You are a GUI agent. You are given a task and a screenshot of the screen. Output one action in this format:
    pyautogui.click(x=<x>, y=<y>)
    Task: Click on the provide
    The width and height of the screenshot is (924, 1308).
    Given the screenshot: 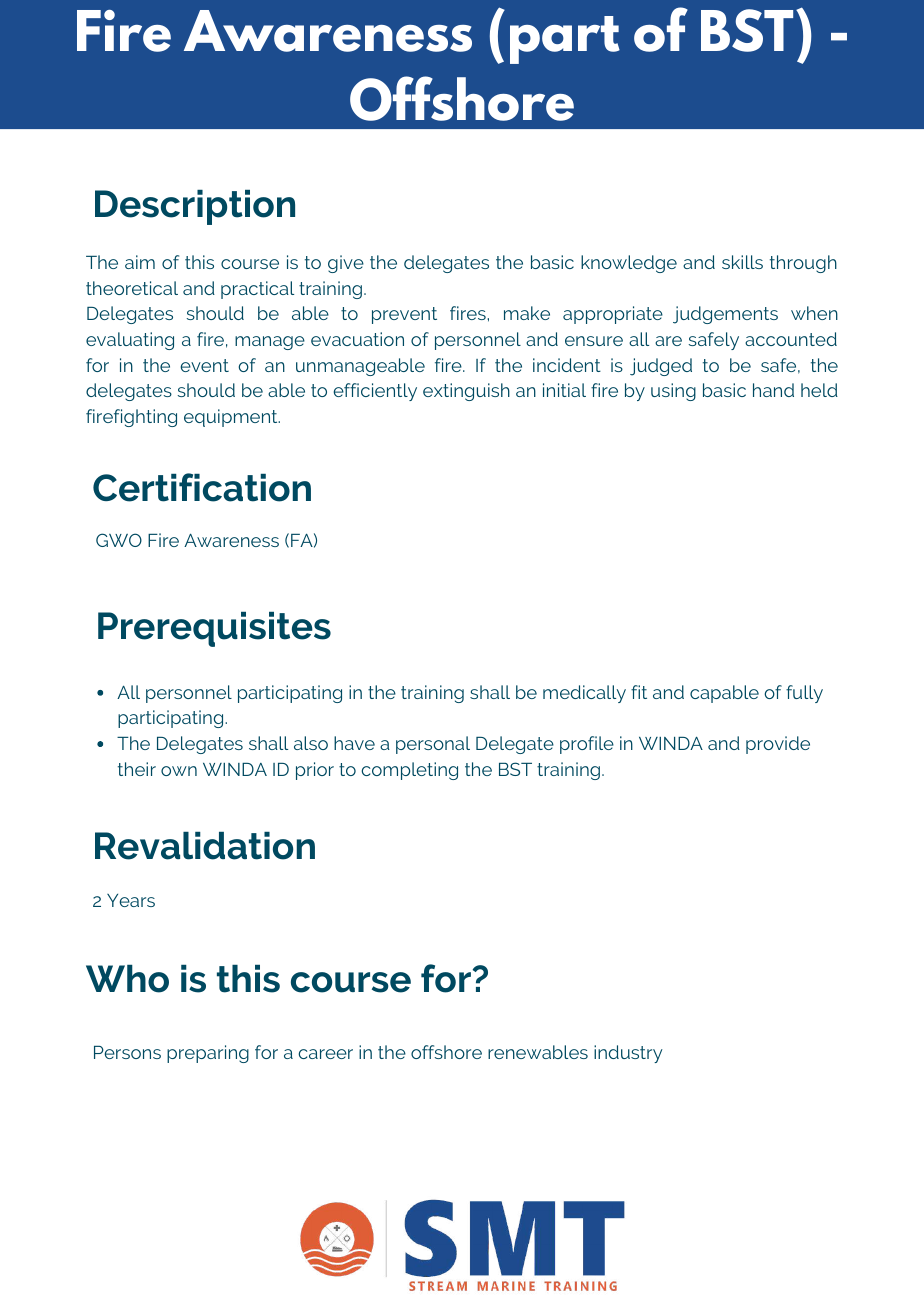 What is the action you would take?
    pyautogui.click(x=778, y=745)
